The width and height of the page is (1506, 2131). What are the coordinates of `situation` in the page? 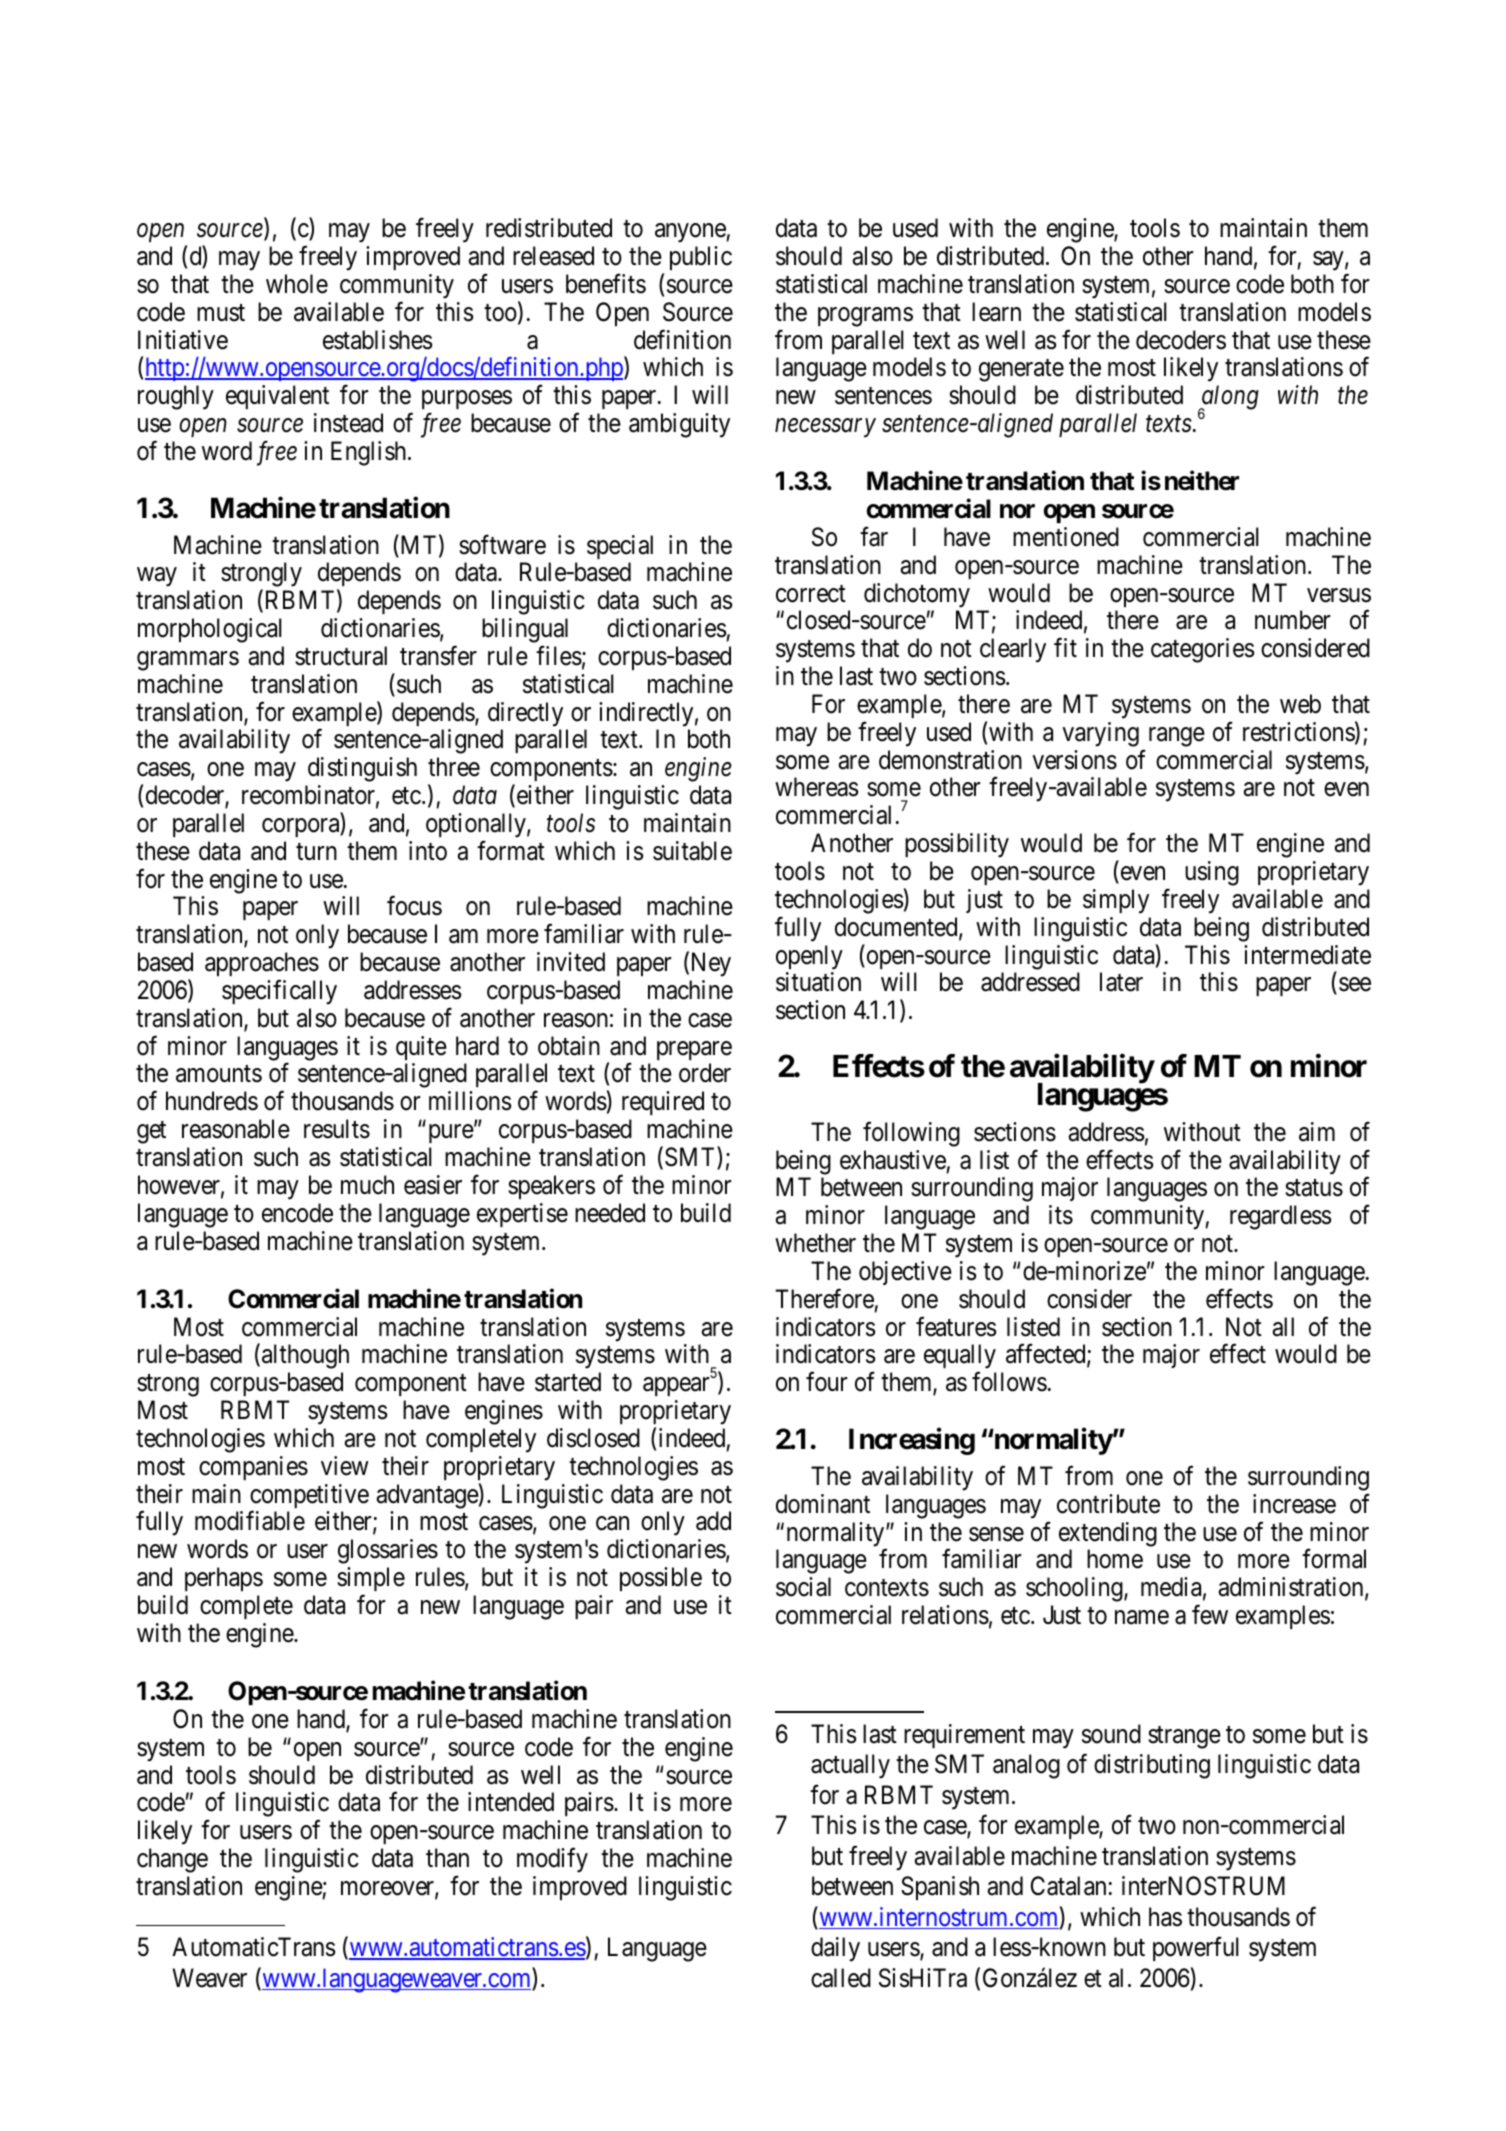 It's located at (818, 982).
